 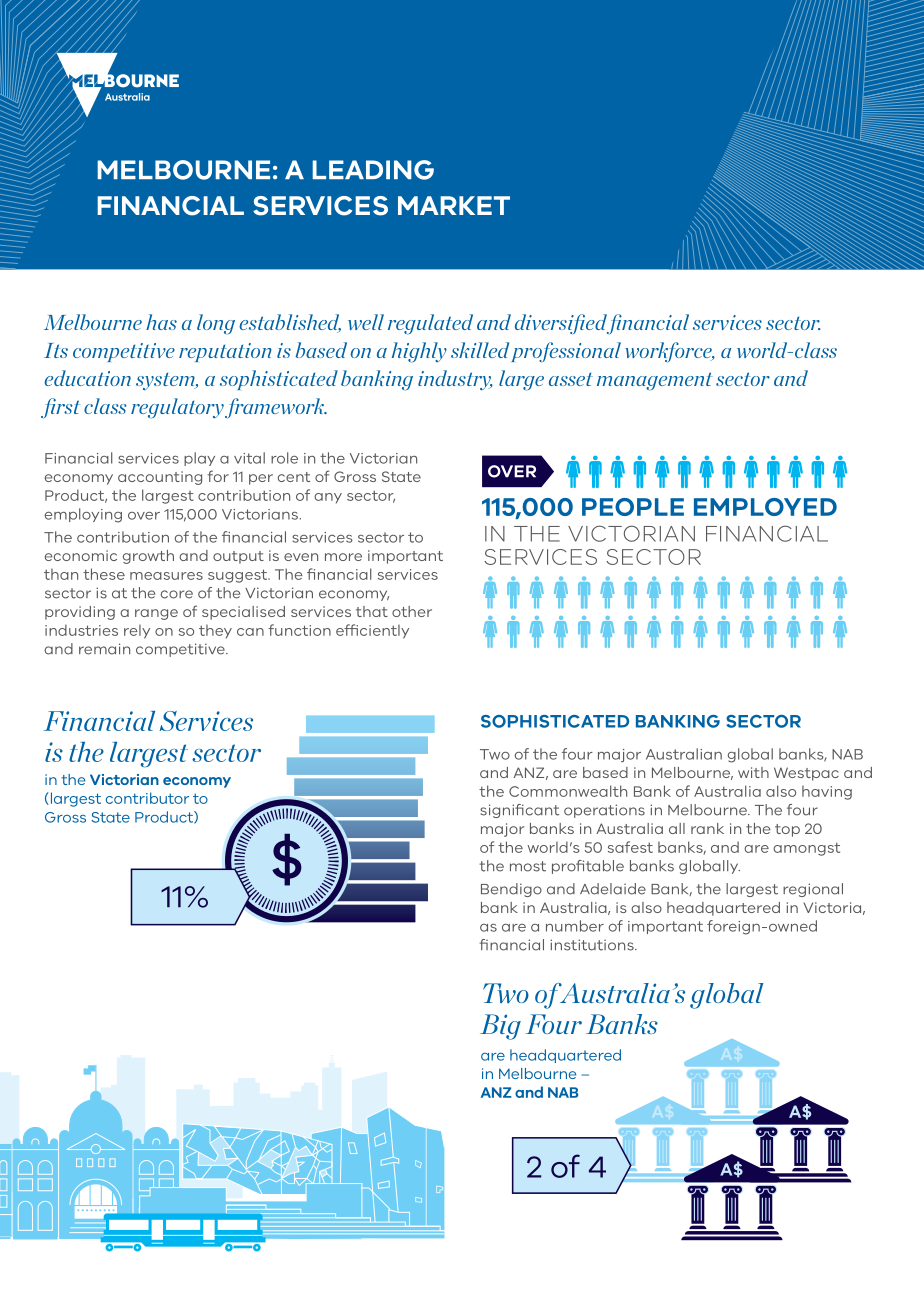 I want to click on any, so click(x=328, y=498).
